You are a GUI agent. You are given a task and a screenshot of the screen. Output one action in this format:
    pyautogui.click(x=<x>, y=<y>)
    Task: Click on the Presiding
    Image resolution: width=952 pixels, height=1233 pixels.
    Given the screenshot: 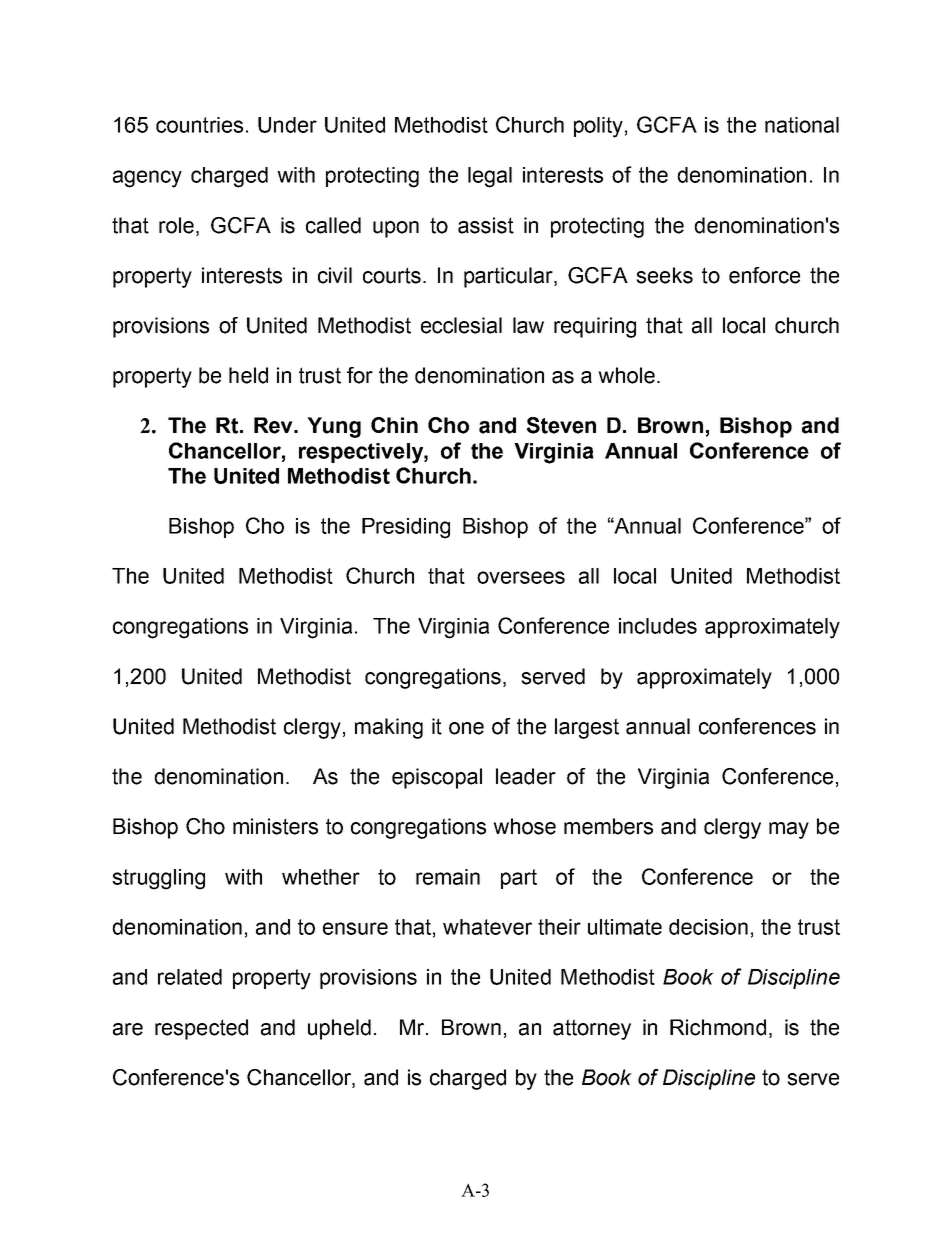 What is the action you would take?
    pyautogui.click(x=406, y=528)
